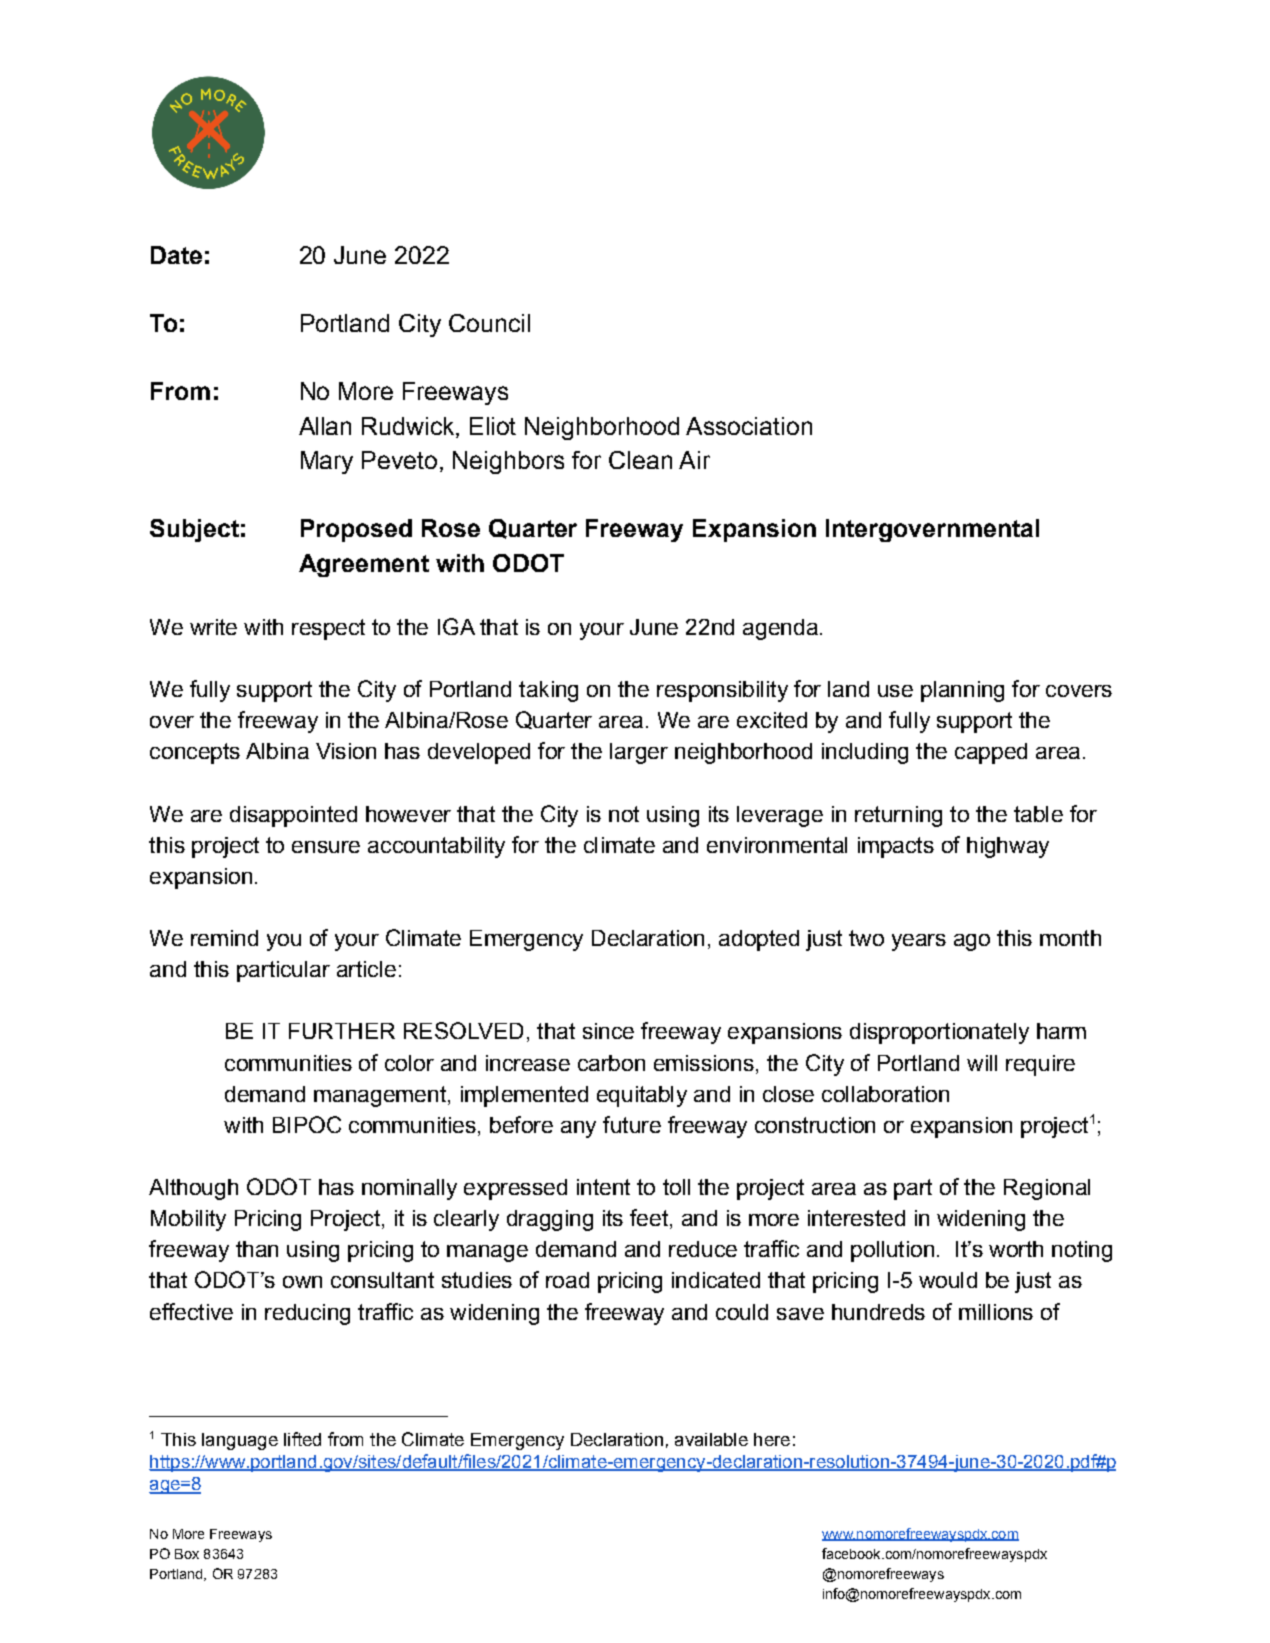  What do you see at coordinates (759, 940) in the screenshot?
I see `adopted` at bounding box center [759, 940].
